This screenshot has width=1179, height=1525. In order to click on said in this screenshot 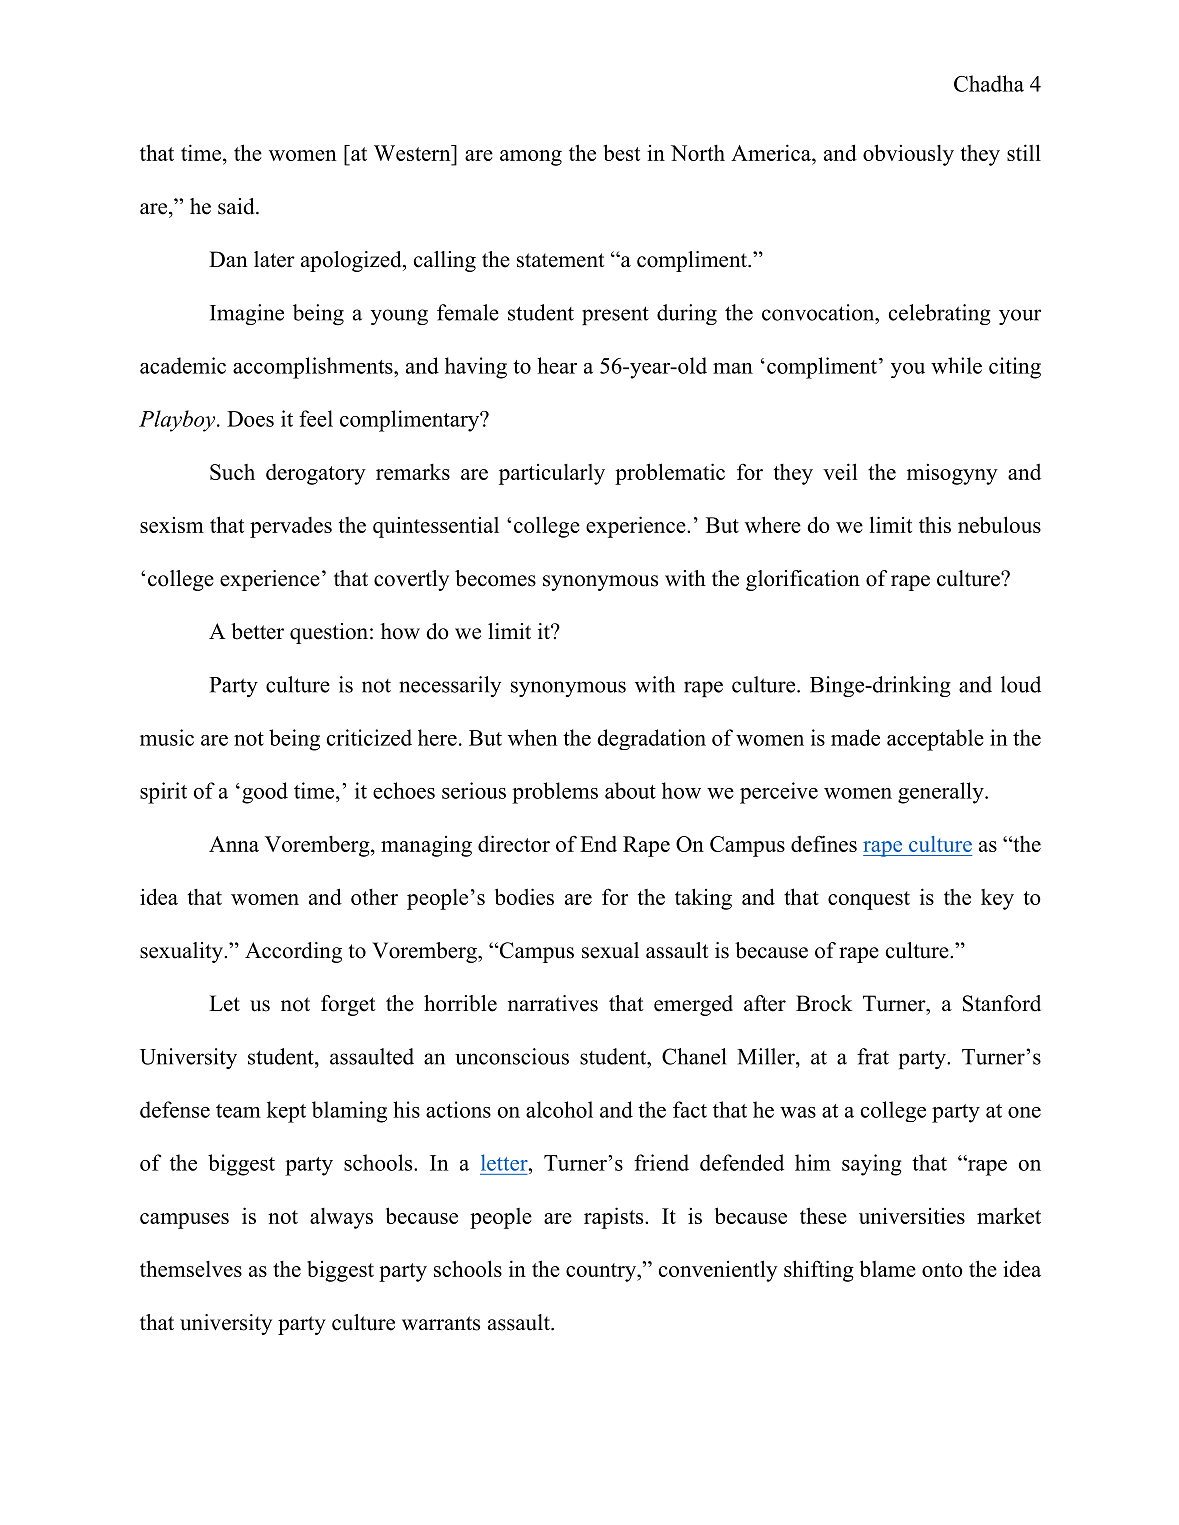, I will do `click(237, 206)`.
